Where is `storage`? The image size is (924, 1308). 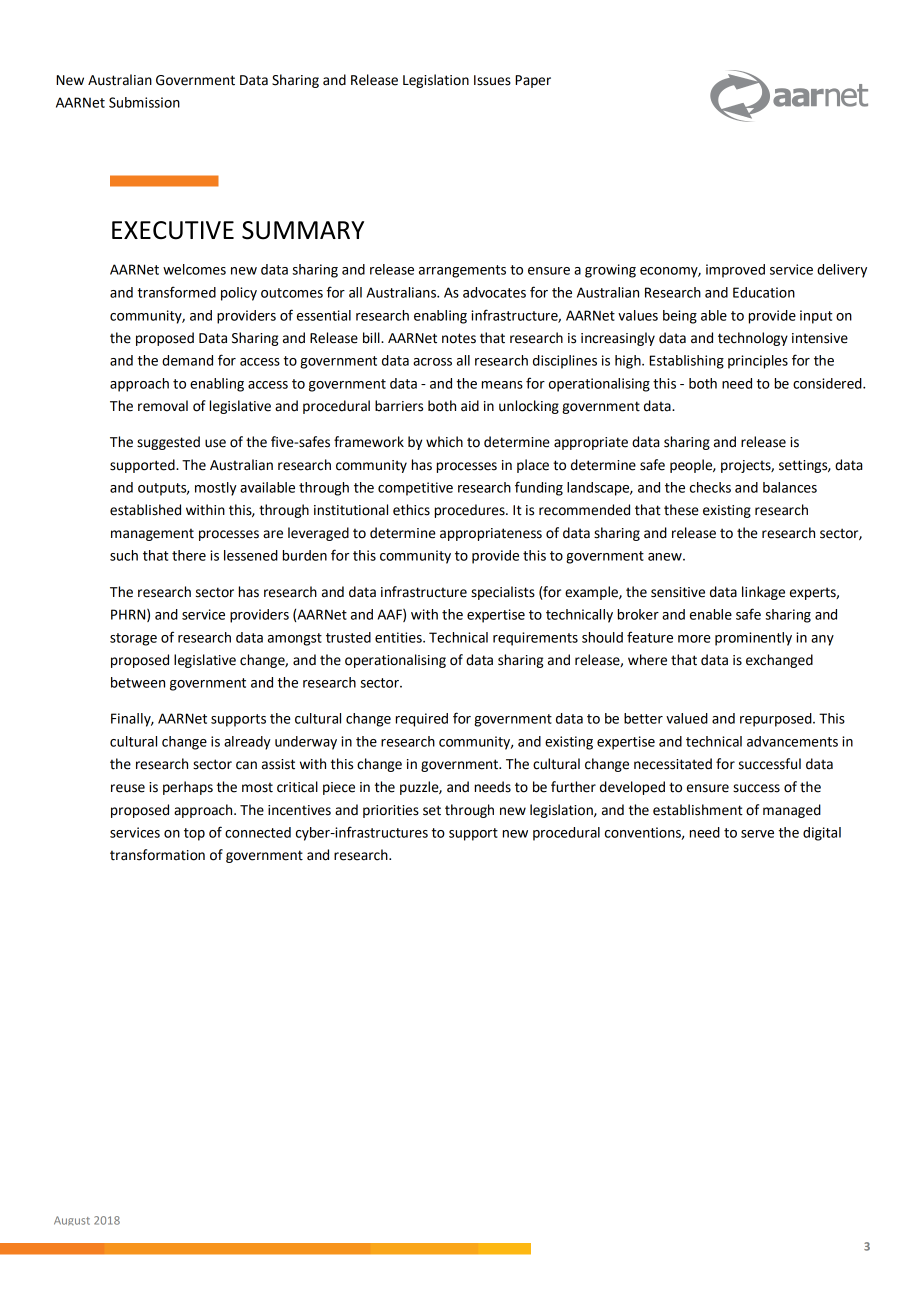
storage is located at coordinates (133, 639).
